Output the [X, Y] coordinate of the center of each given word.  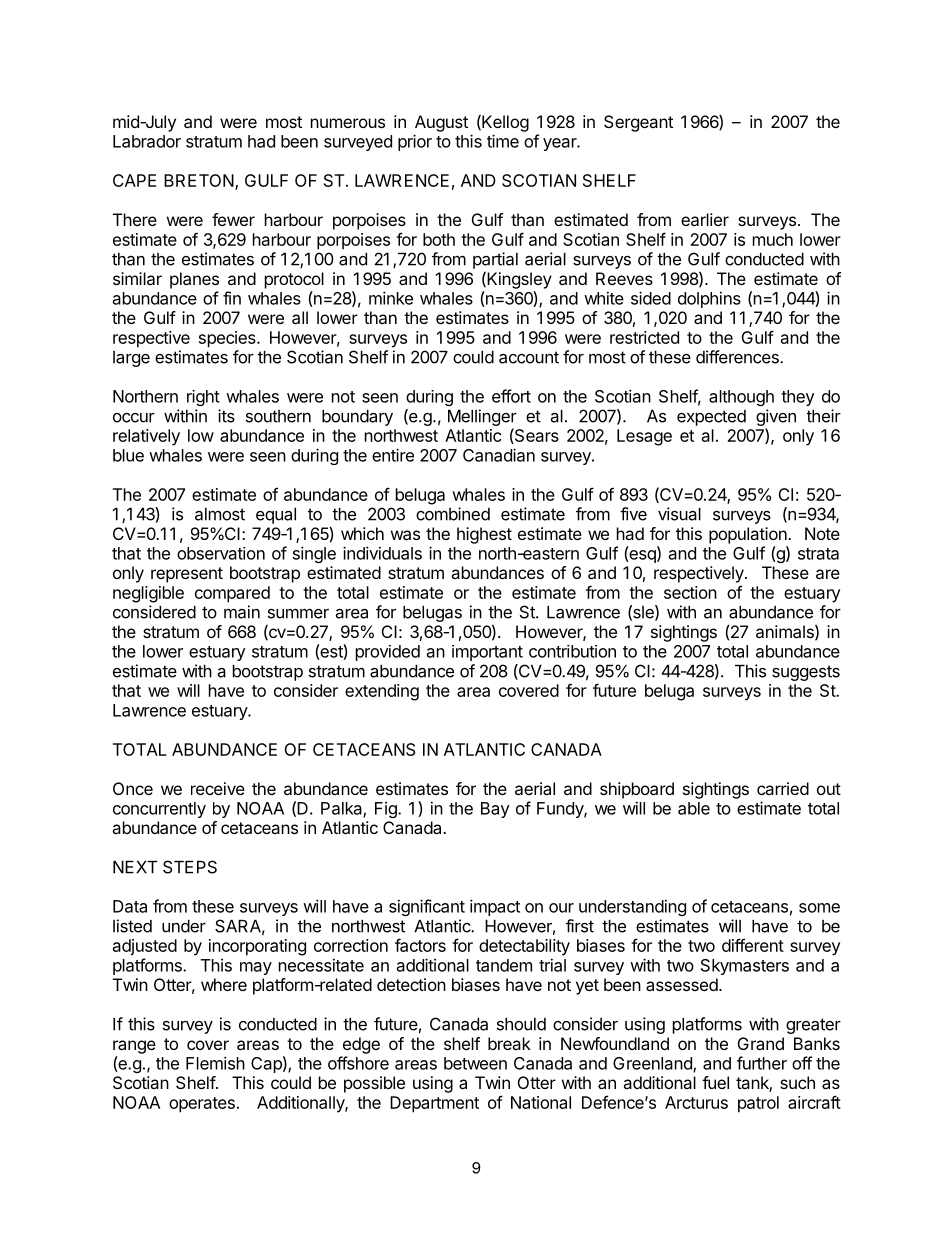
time [503, 141]
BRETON [200, 182]
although [741, 398]
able [694, 808]
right [203, 398]
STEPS [190, 867]
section [690, 592]
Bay [495, 810]
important [487, 653]
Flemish [215, 1063]
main [242, 612]
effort [511, 396]
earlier [705, 219]
